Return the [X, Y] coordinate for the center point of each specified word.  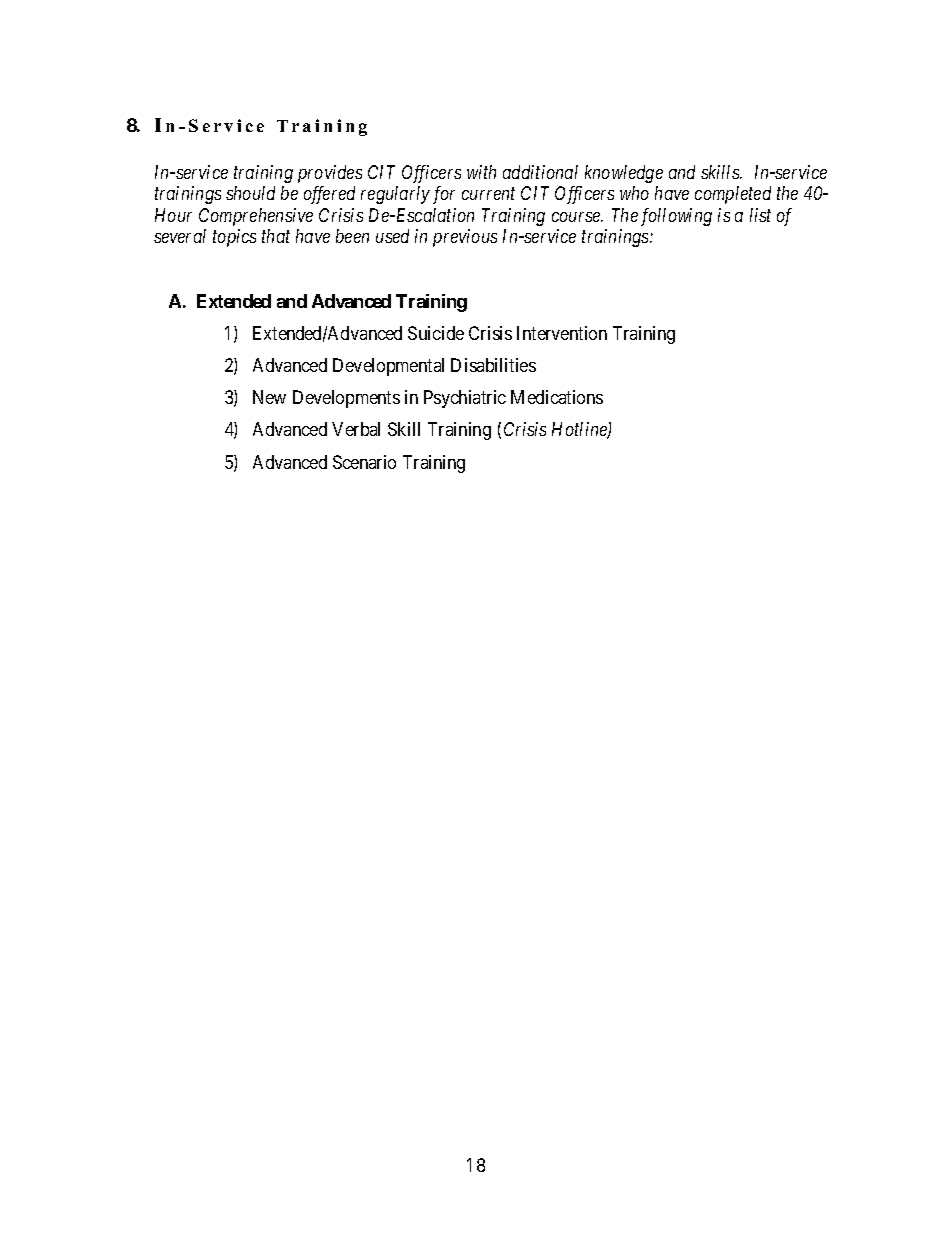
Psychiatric [465, 399]
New [269, 397]
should [250, 193]
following [676, 217]
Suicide [436, 333]
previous [465, 238]
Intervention [562, 333]
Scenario [364, 462]
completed [733, 195]
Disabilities [493, 365]
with [481, 172]
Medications [557, 397]
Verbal [356, 429]
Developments [346, 399]
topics [234, 238]
